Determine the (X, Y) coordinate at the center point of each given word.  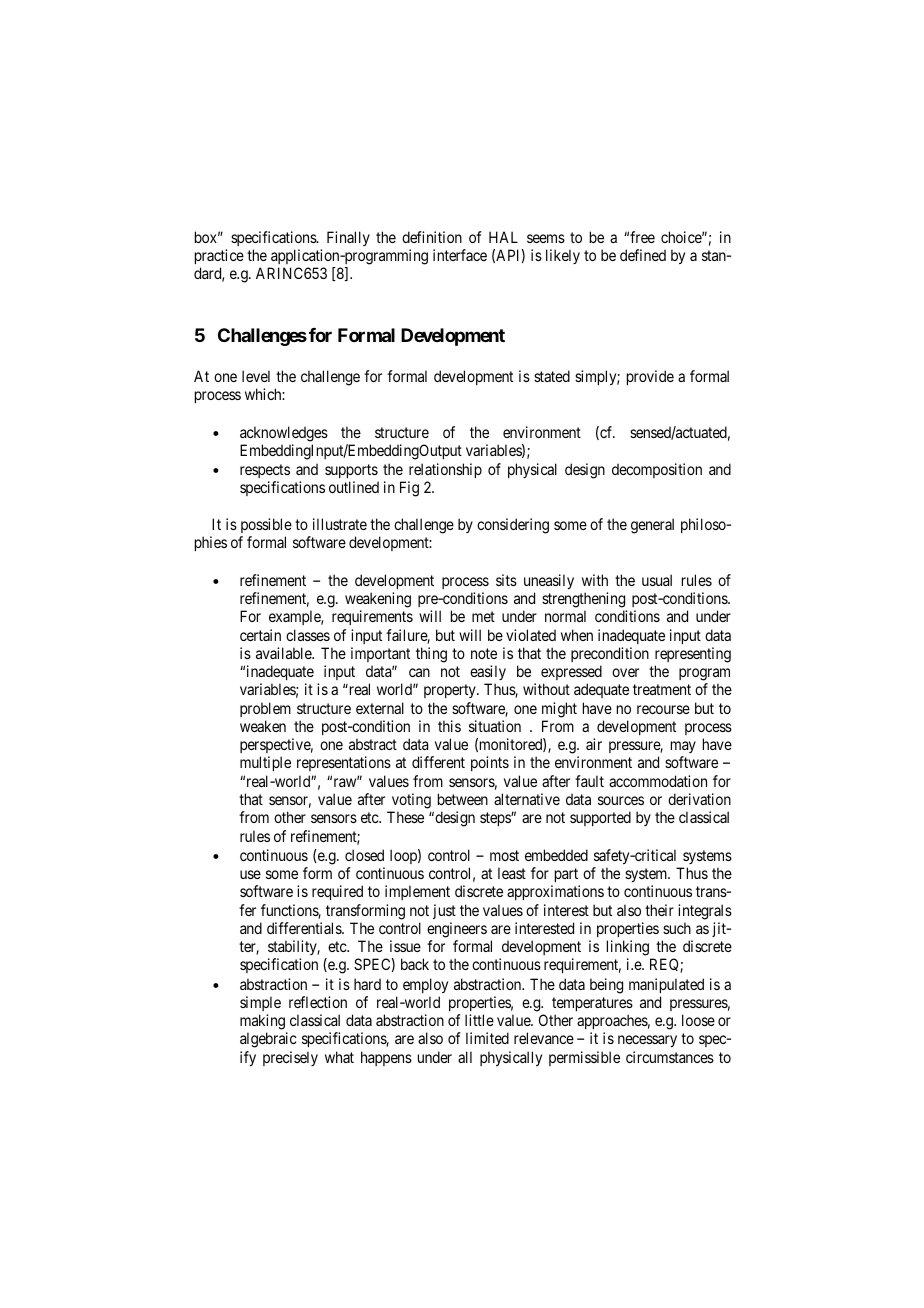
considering (513, 526)
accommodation (658, 781)
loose (698, 1020)
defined (643, 255)
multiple (265, 763)
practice (219, 258)
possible (266, 525)
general (652, 526)
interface (460, 255)
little (479, 1020)
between (463, 799)
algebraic (268, 1040)
